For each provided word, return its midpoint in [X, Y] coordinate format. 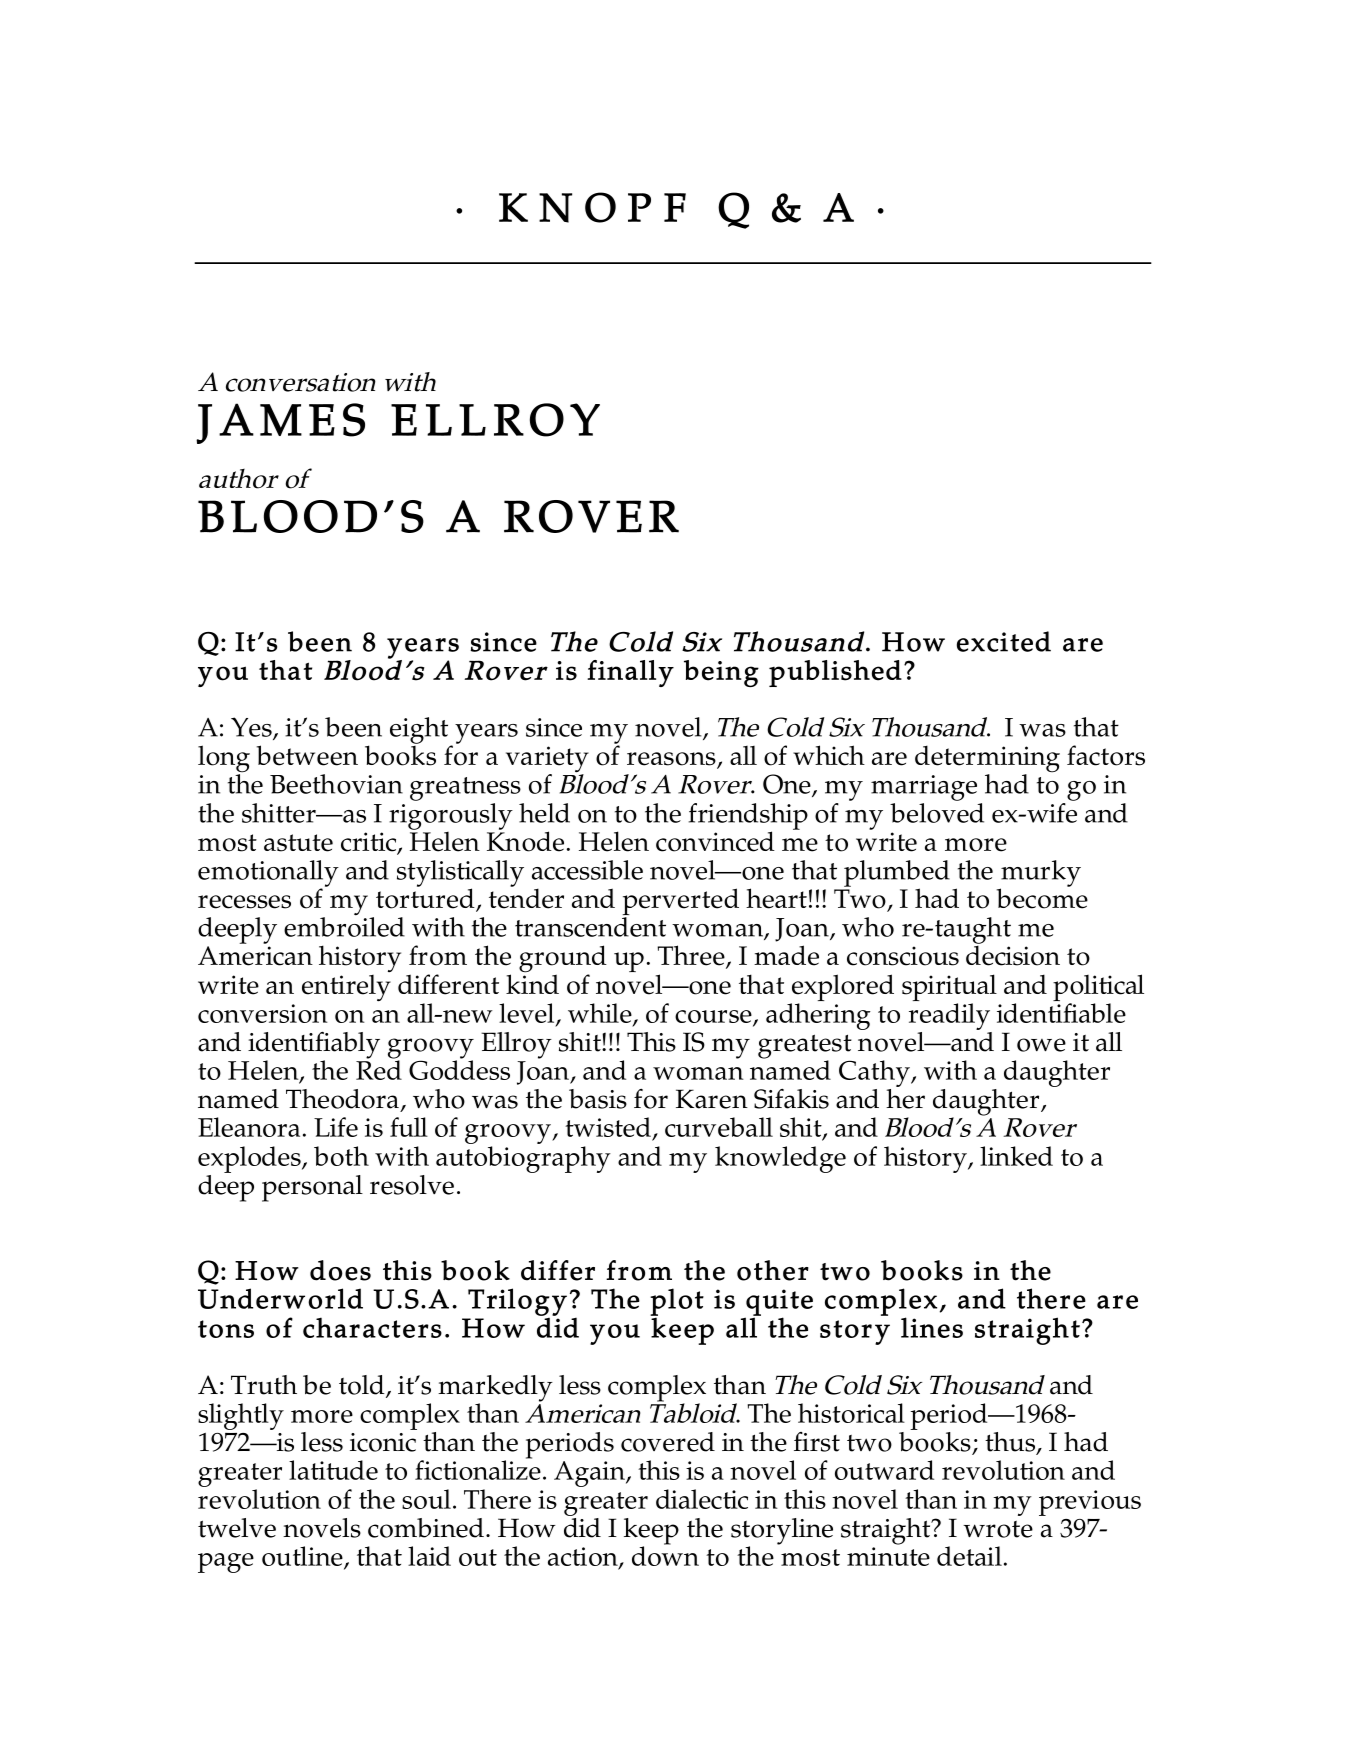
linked [1016, 1156]
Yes [252, 728]
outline [303, 1557]
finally [630, 673]
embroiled [344, 926]
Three [692, 956]
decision [1013, 954]
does [340, 1270]
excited [1004, 641]
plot [677, 1303]
